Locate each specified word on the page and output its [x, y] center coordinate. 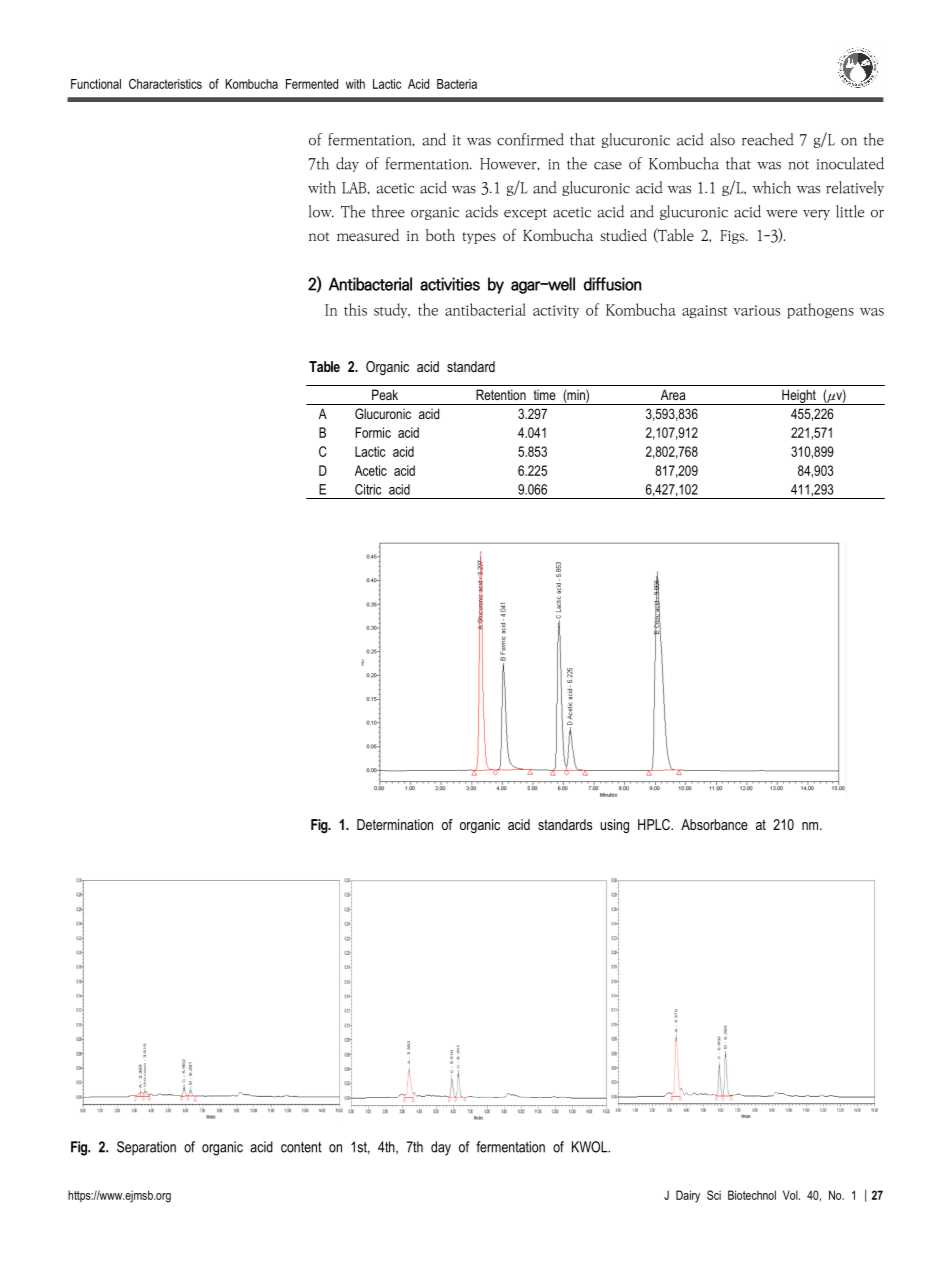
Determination [395, 824]
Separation [146, 1148]
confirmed [530, 139]
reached [768, 139]
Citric [368, 489]
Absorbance [714, 824]
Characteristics [165, 84]
